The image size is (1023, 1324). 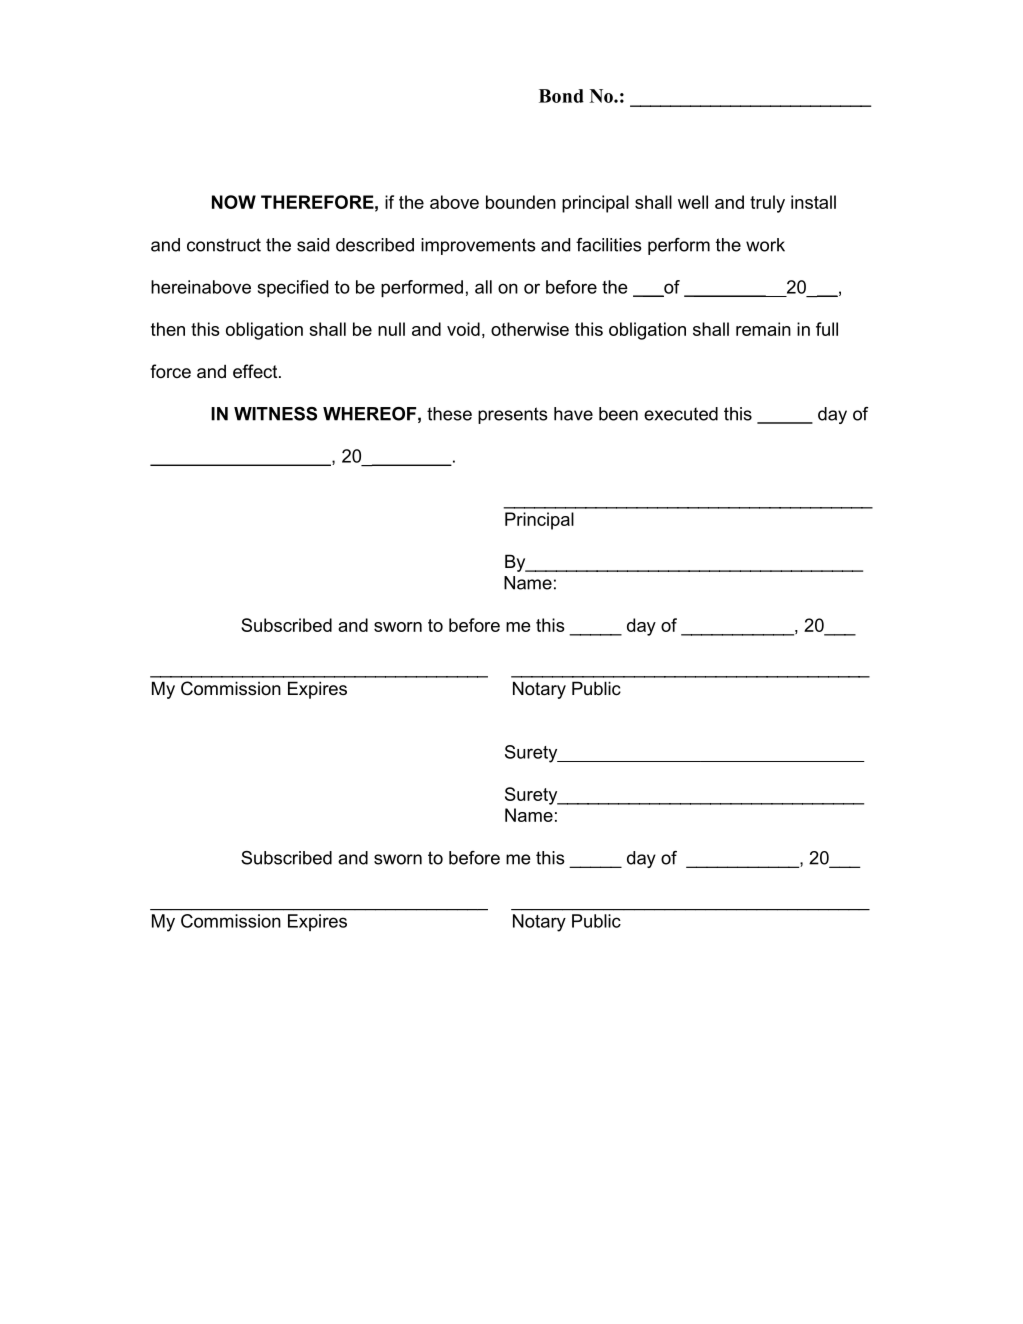 What do you see at coordinates (478, 246) in the document?
I see `improvements` at bounding box center [478, 246].
